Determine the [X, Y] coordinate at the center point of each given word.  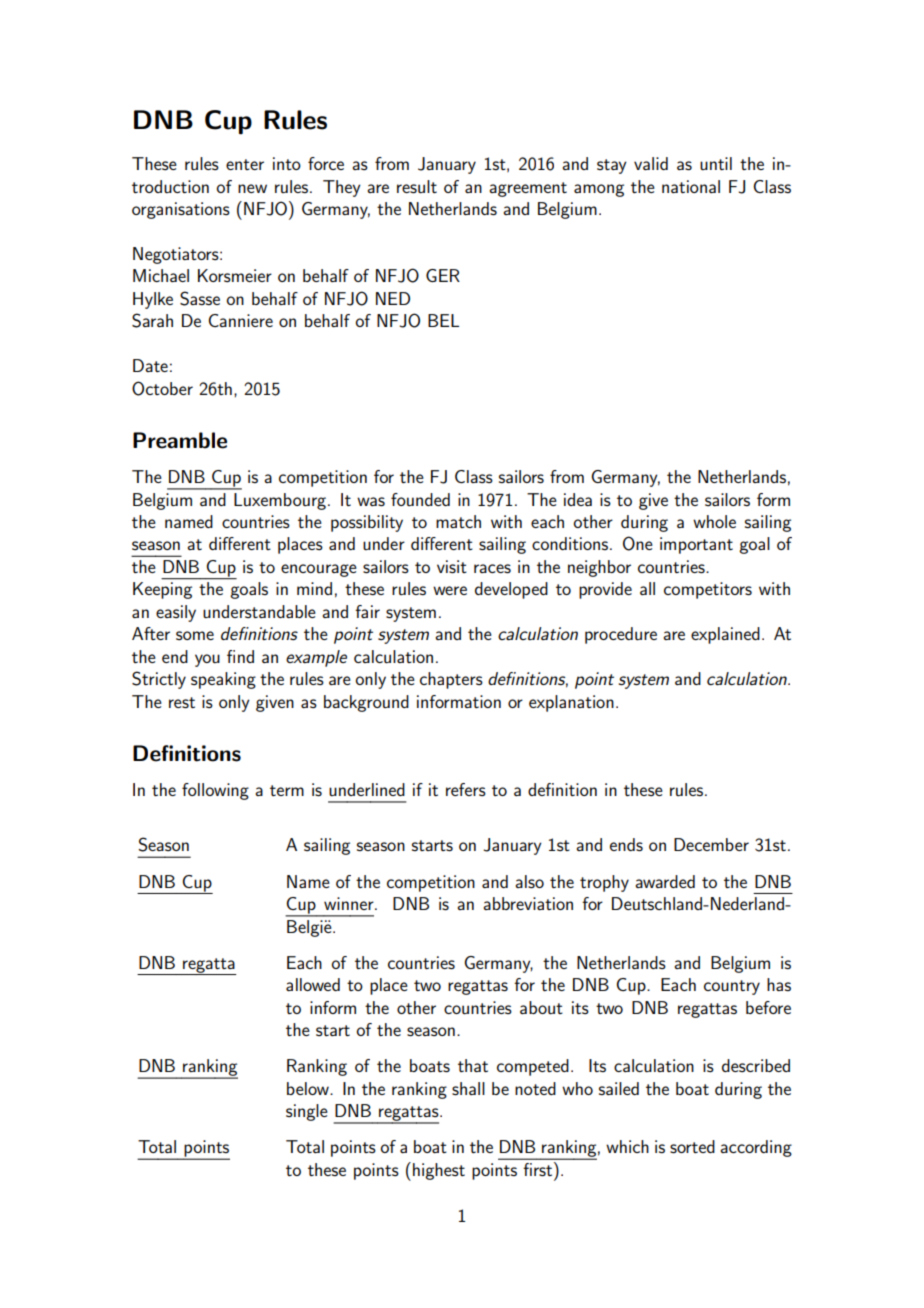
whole [714, 521]
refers [466, 789]
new [252, 188]
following [215, 791]
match [458, 521]
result [417, 186]
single [307, 1112]
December [711, 844]
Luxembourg [281, 501]
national [691, 186]
